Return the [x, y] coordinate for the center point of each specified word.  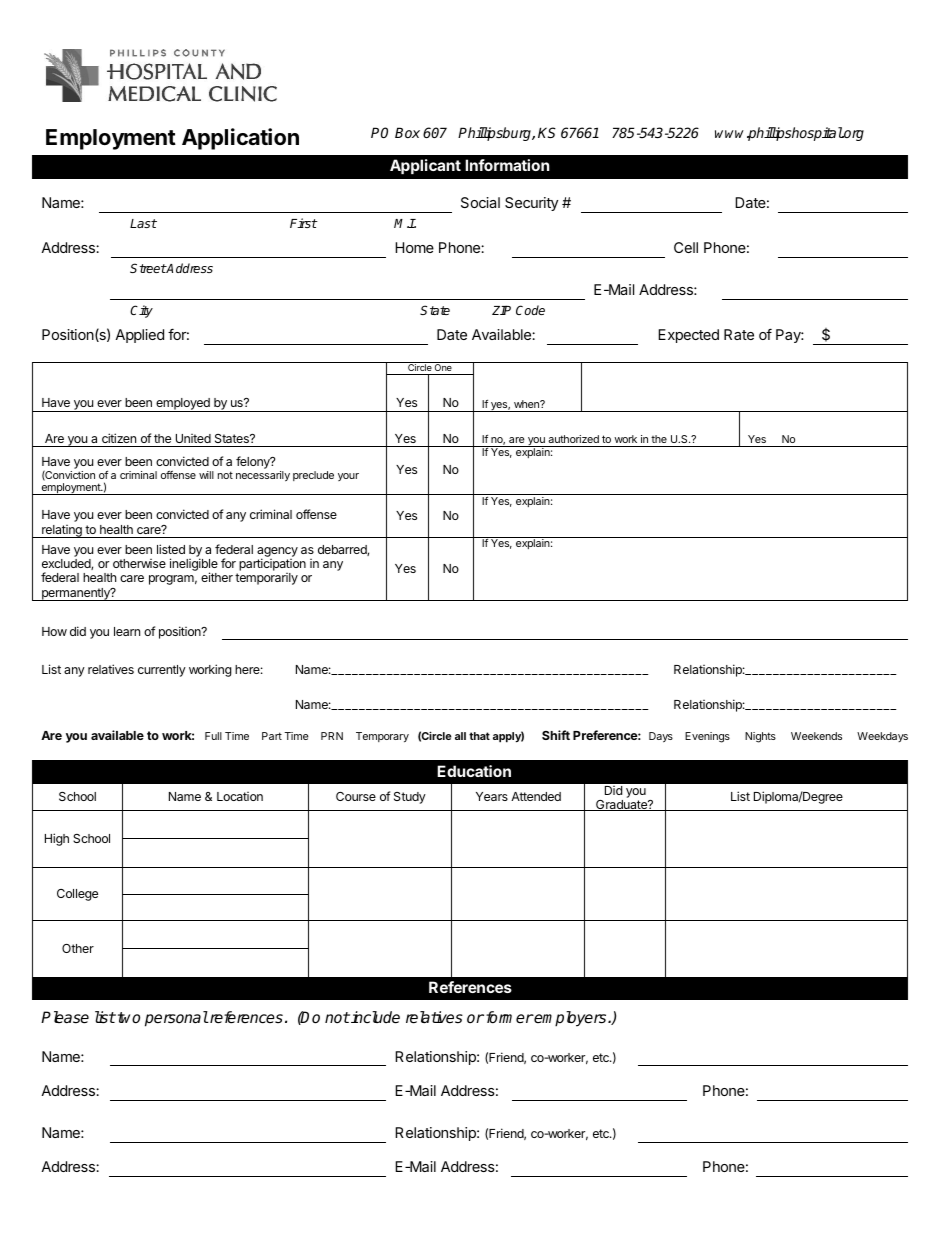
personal [176, 1019]
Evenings [707, 737]
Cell [686, 247]
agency [277, 553]
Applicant [425, 166]
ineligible [194, 566]
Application [240, 139]
